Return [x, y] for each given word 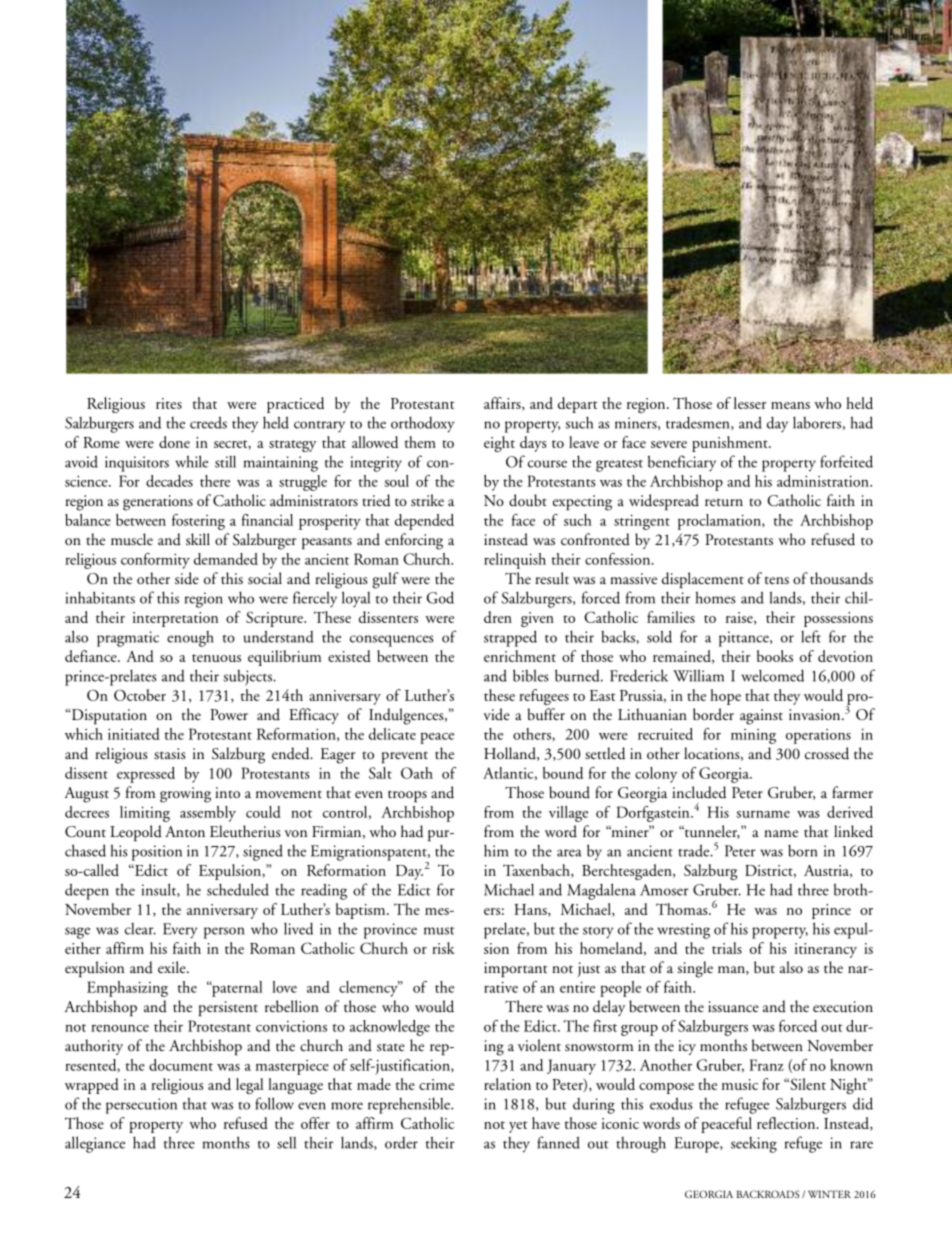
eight [499, 444]
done [174, 442]
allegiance [95, 1144]
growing [185, 795]
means [790, 405]
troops [407, 796]
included [699, 792]
